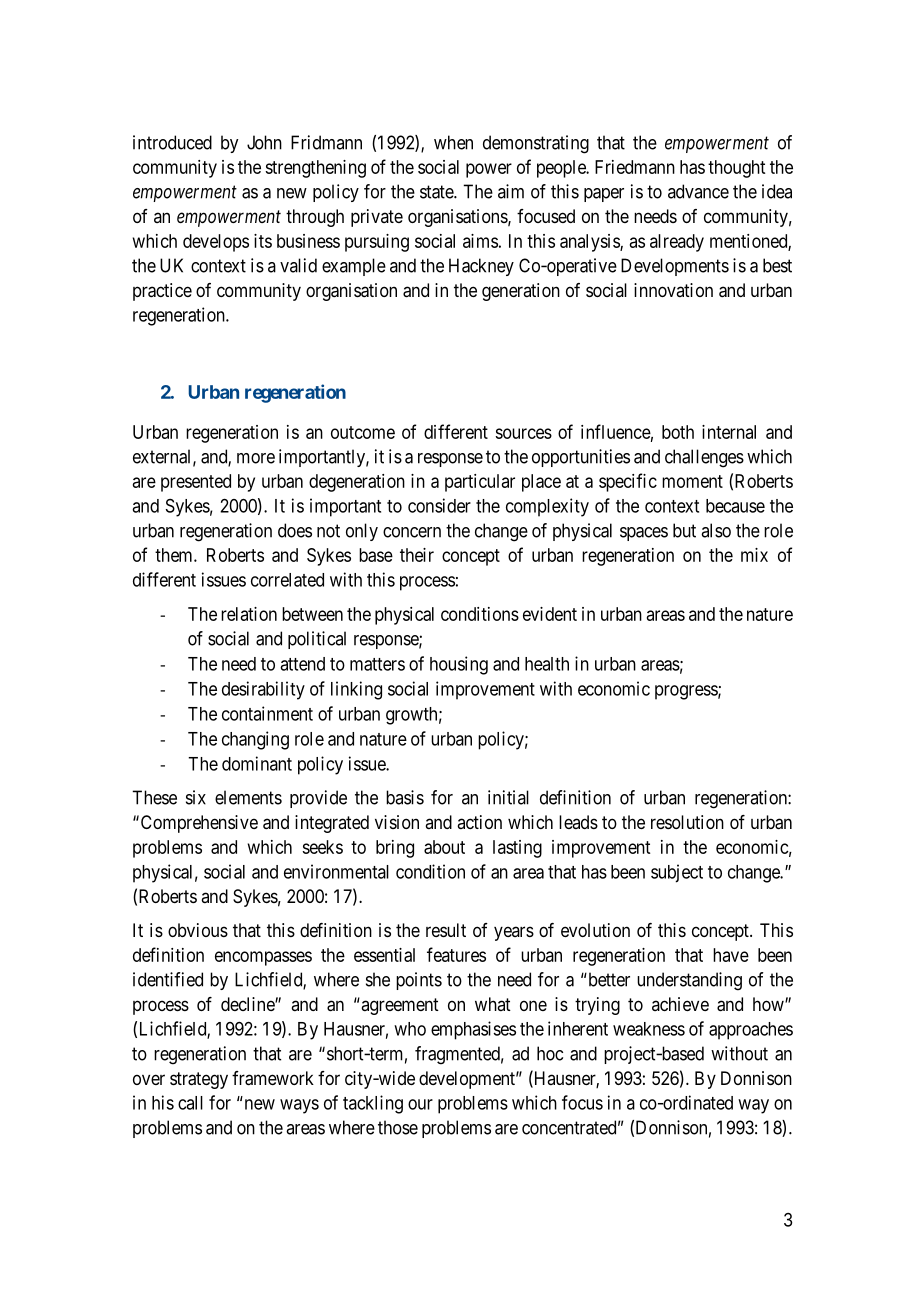  I want to click on state, so click(437, 192).
